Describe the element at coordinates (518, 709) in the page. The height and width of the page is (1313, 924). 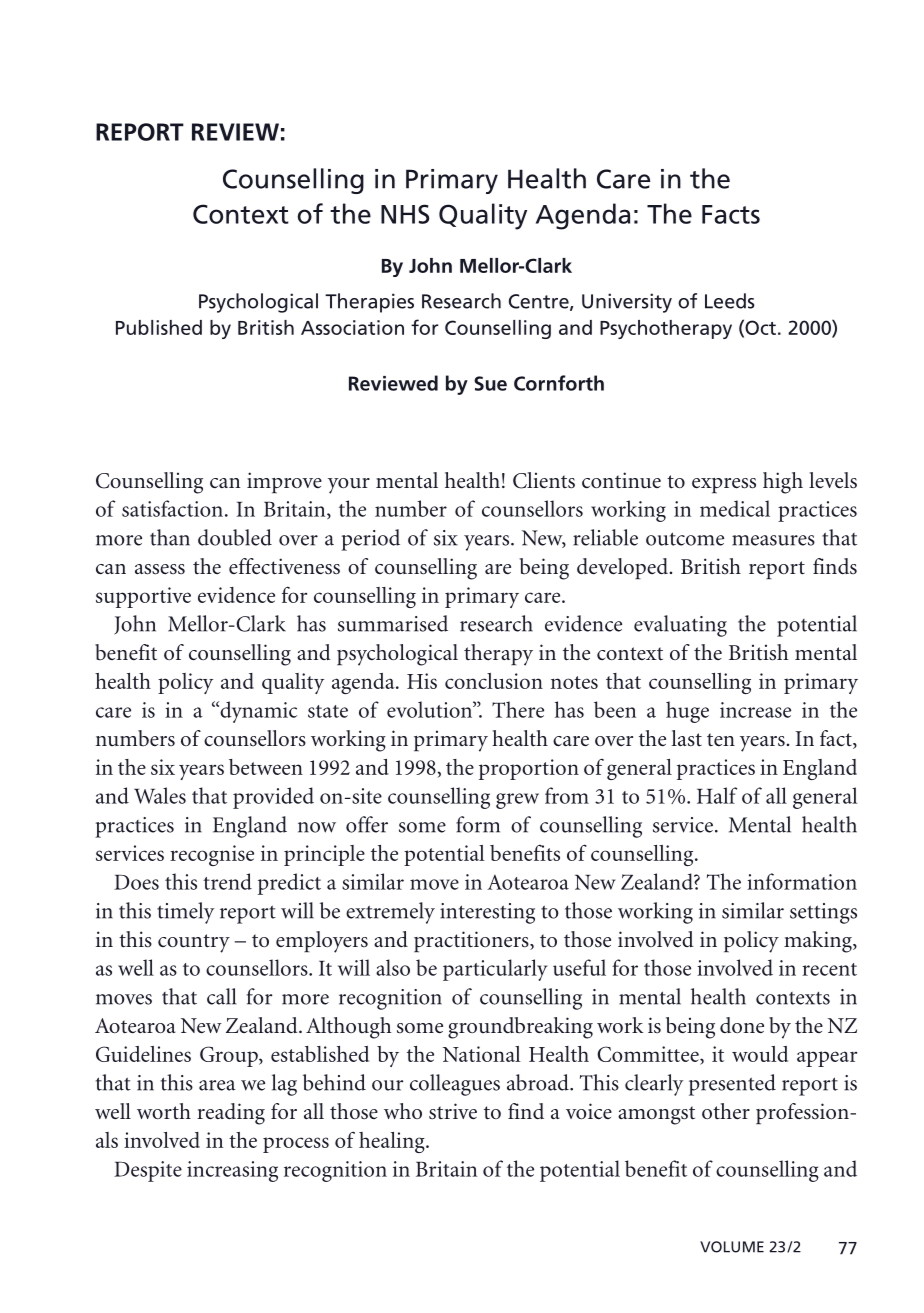
I see `There` at that location.
